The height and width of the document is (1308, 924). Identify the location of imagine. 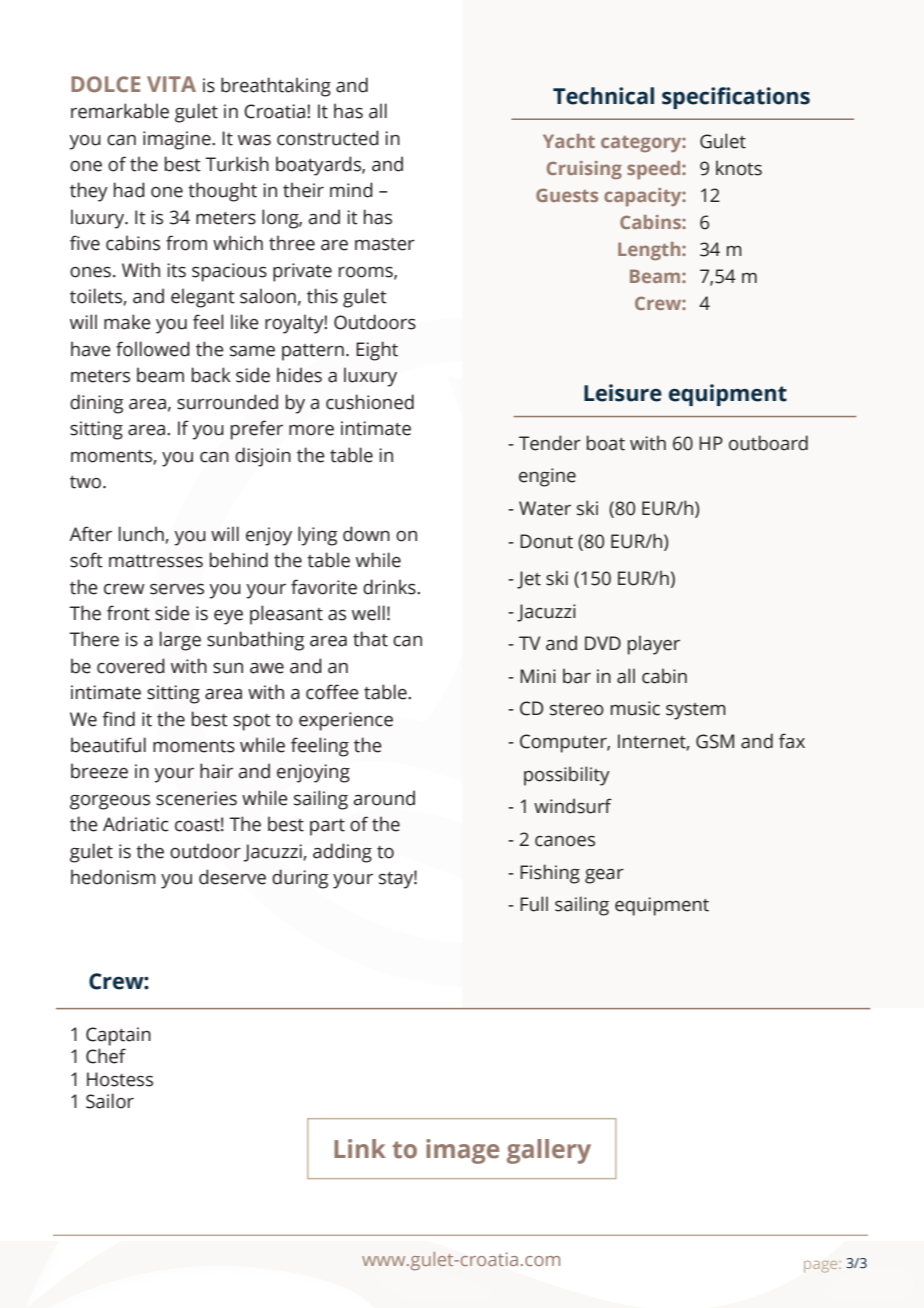
(178, 140).
